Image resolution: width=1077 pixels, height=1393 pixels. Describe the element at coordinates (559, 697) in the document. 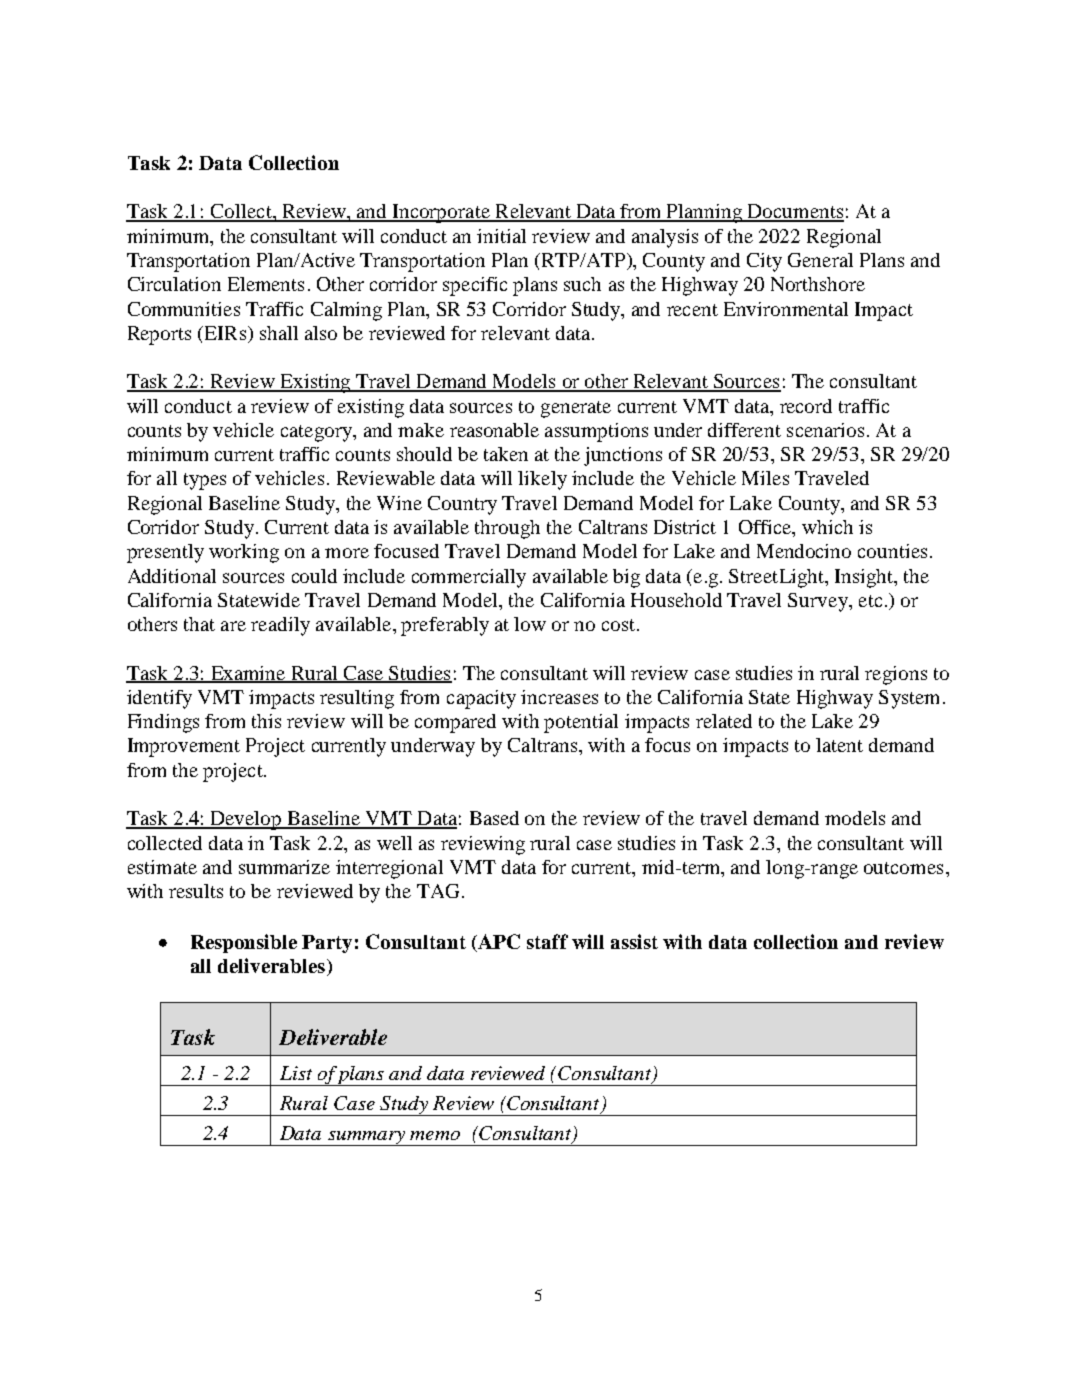

I see `increases` at that location.
